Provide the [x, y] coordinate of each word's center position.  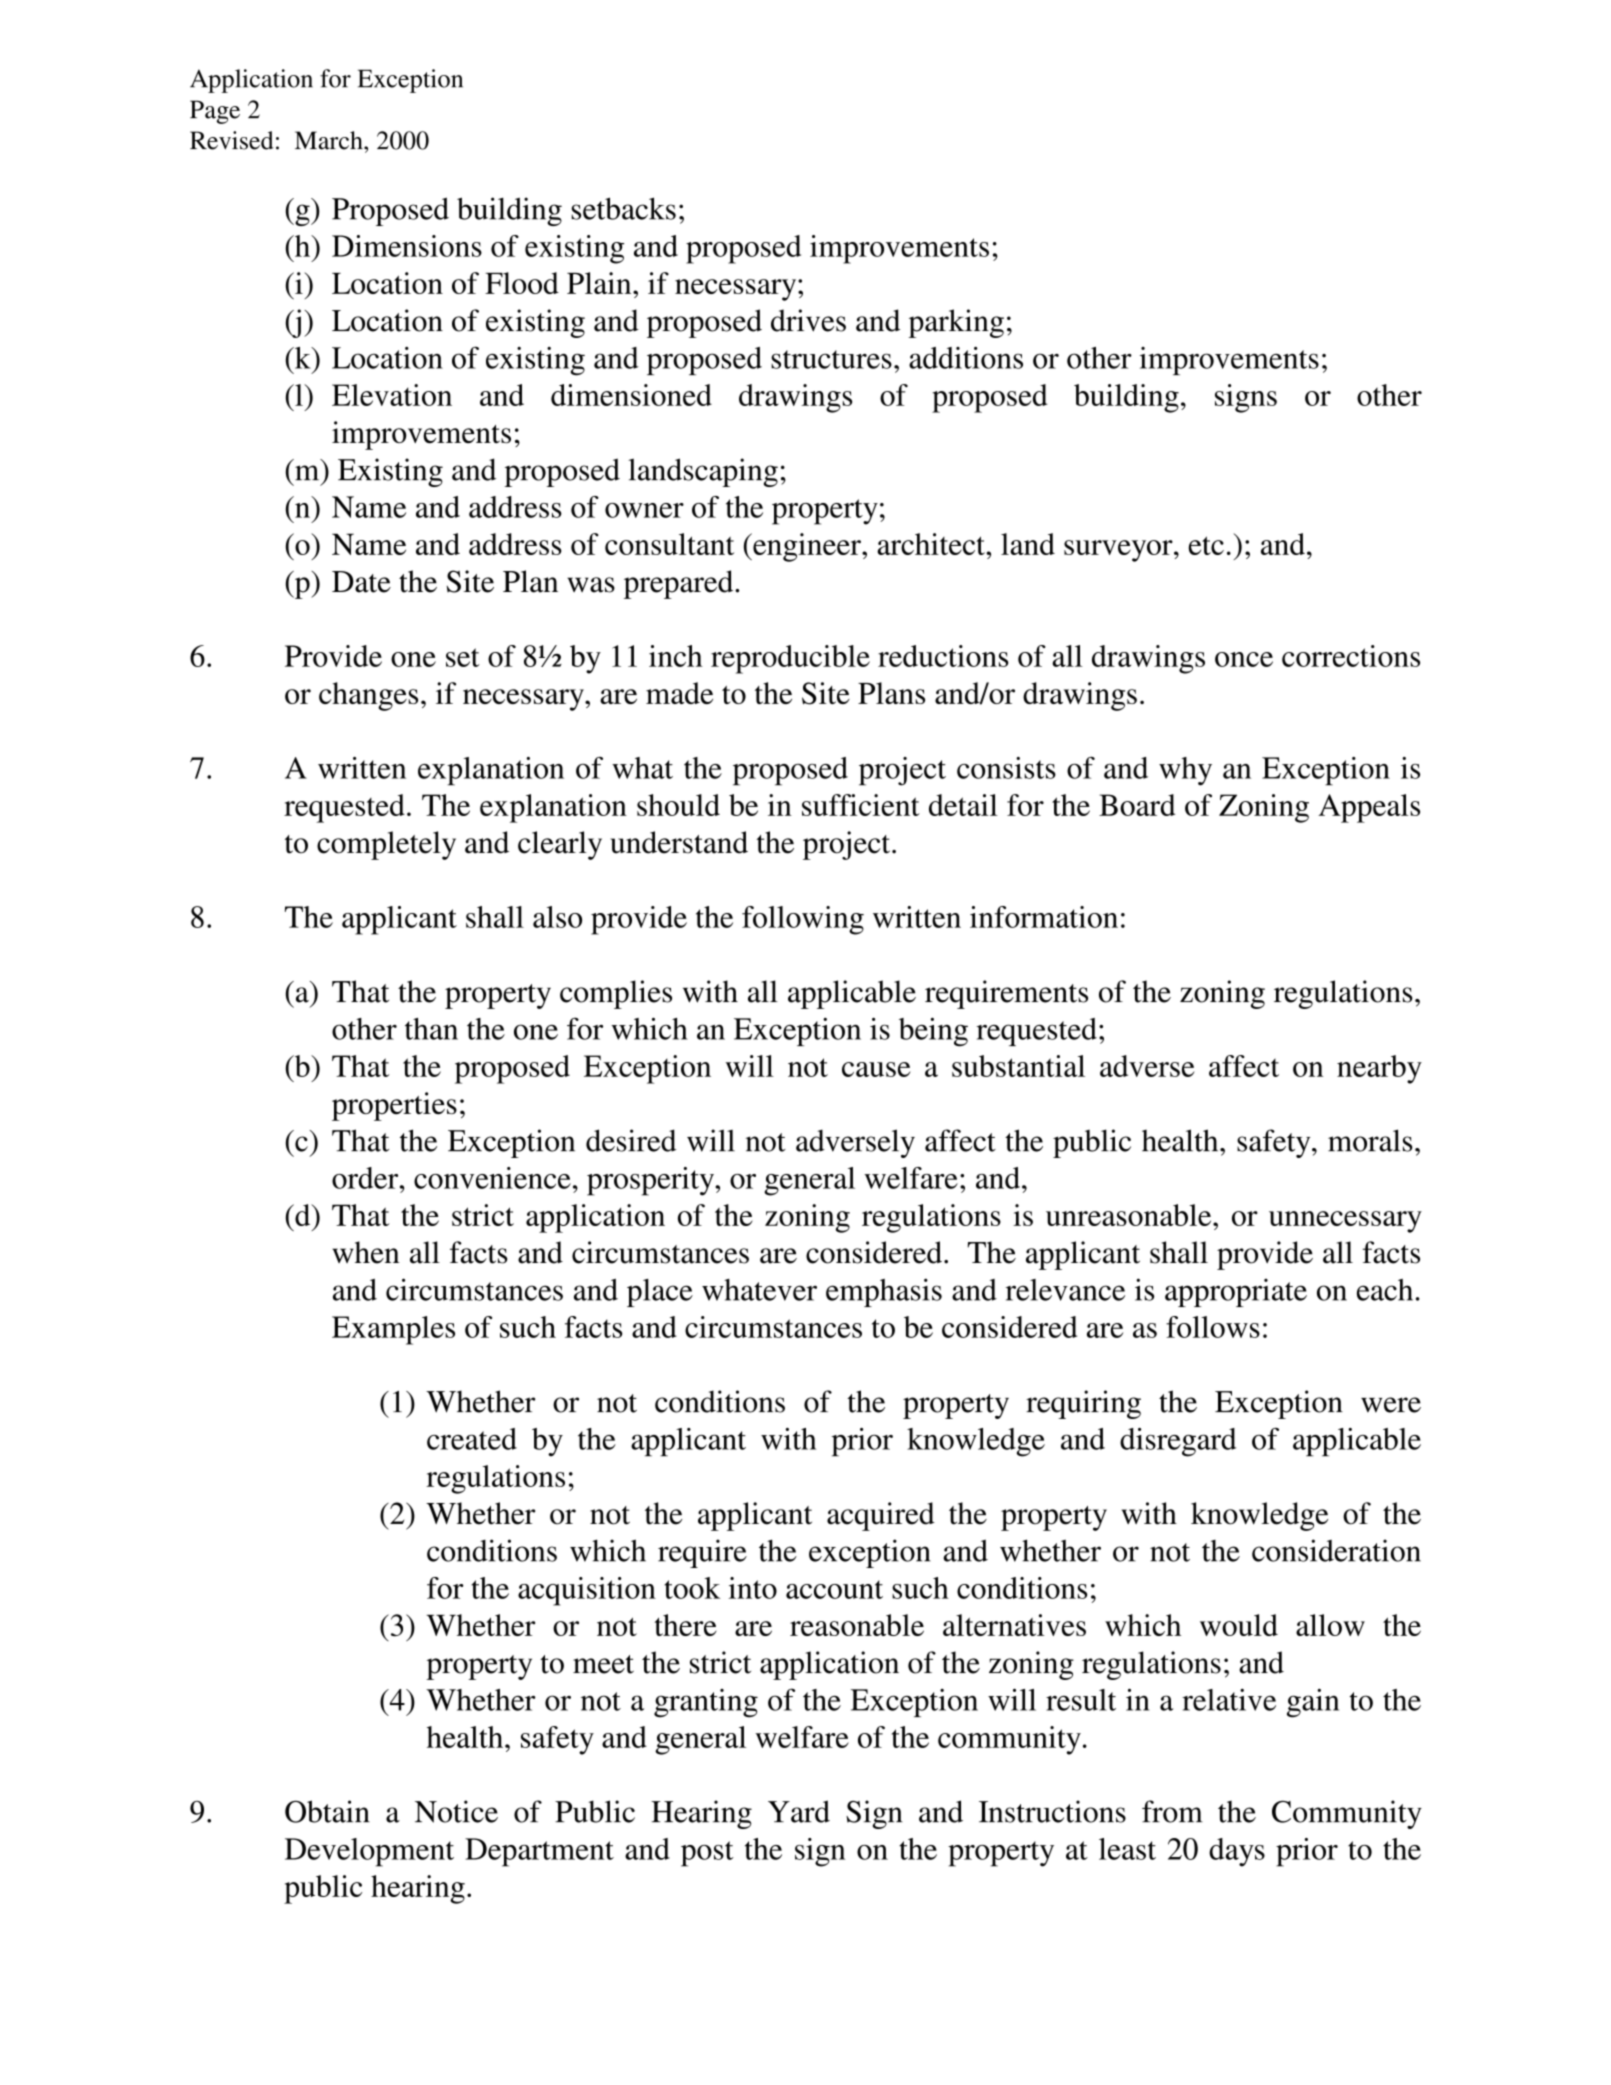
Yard [799, 1811]
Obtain [327, 1811]
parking [956, 323]
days [1237, 1852]
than [431, 1029]
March [330, 140]
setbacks [623, 208]
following [803, 920]
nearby [1379, 1069]
